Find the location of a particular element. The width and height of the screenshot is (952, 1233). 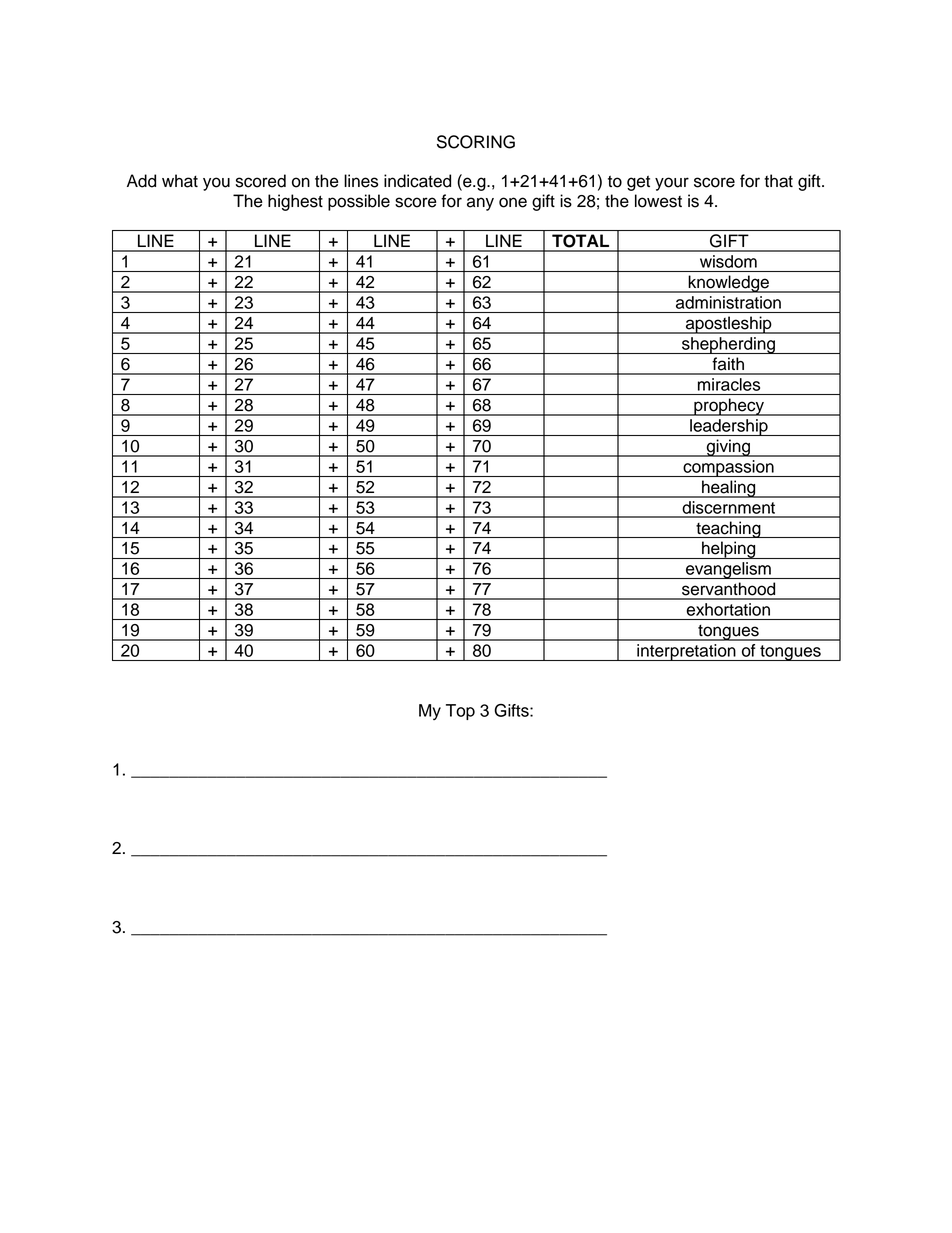

helping is located at coordinates (729, 550).
